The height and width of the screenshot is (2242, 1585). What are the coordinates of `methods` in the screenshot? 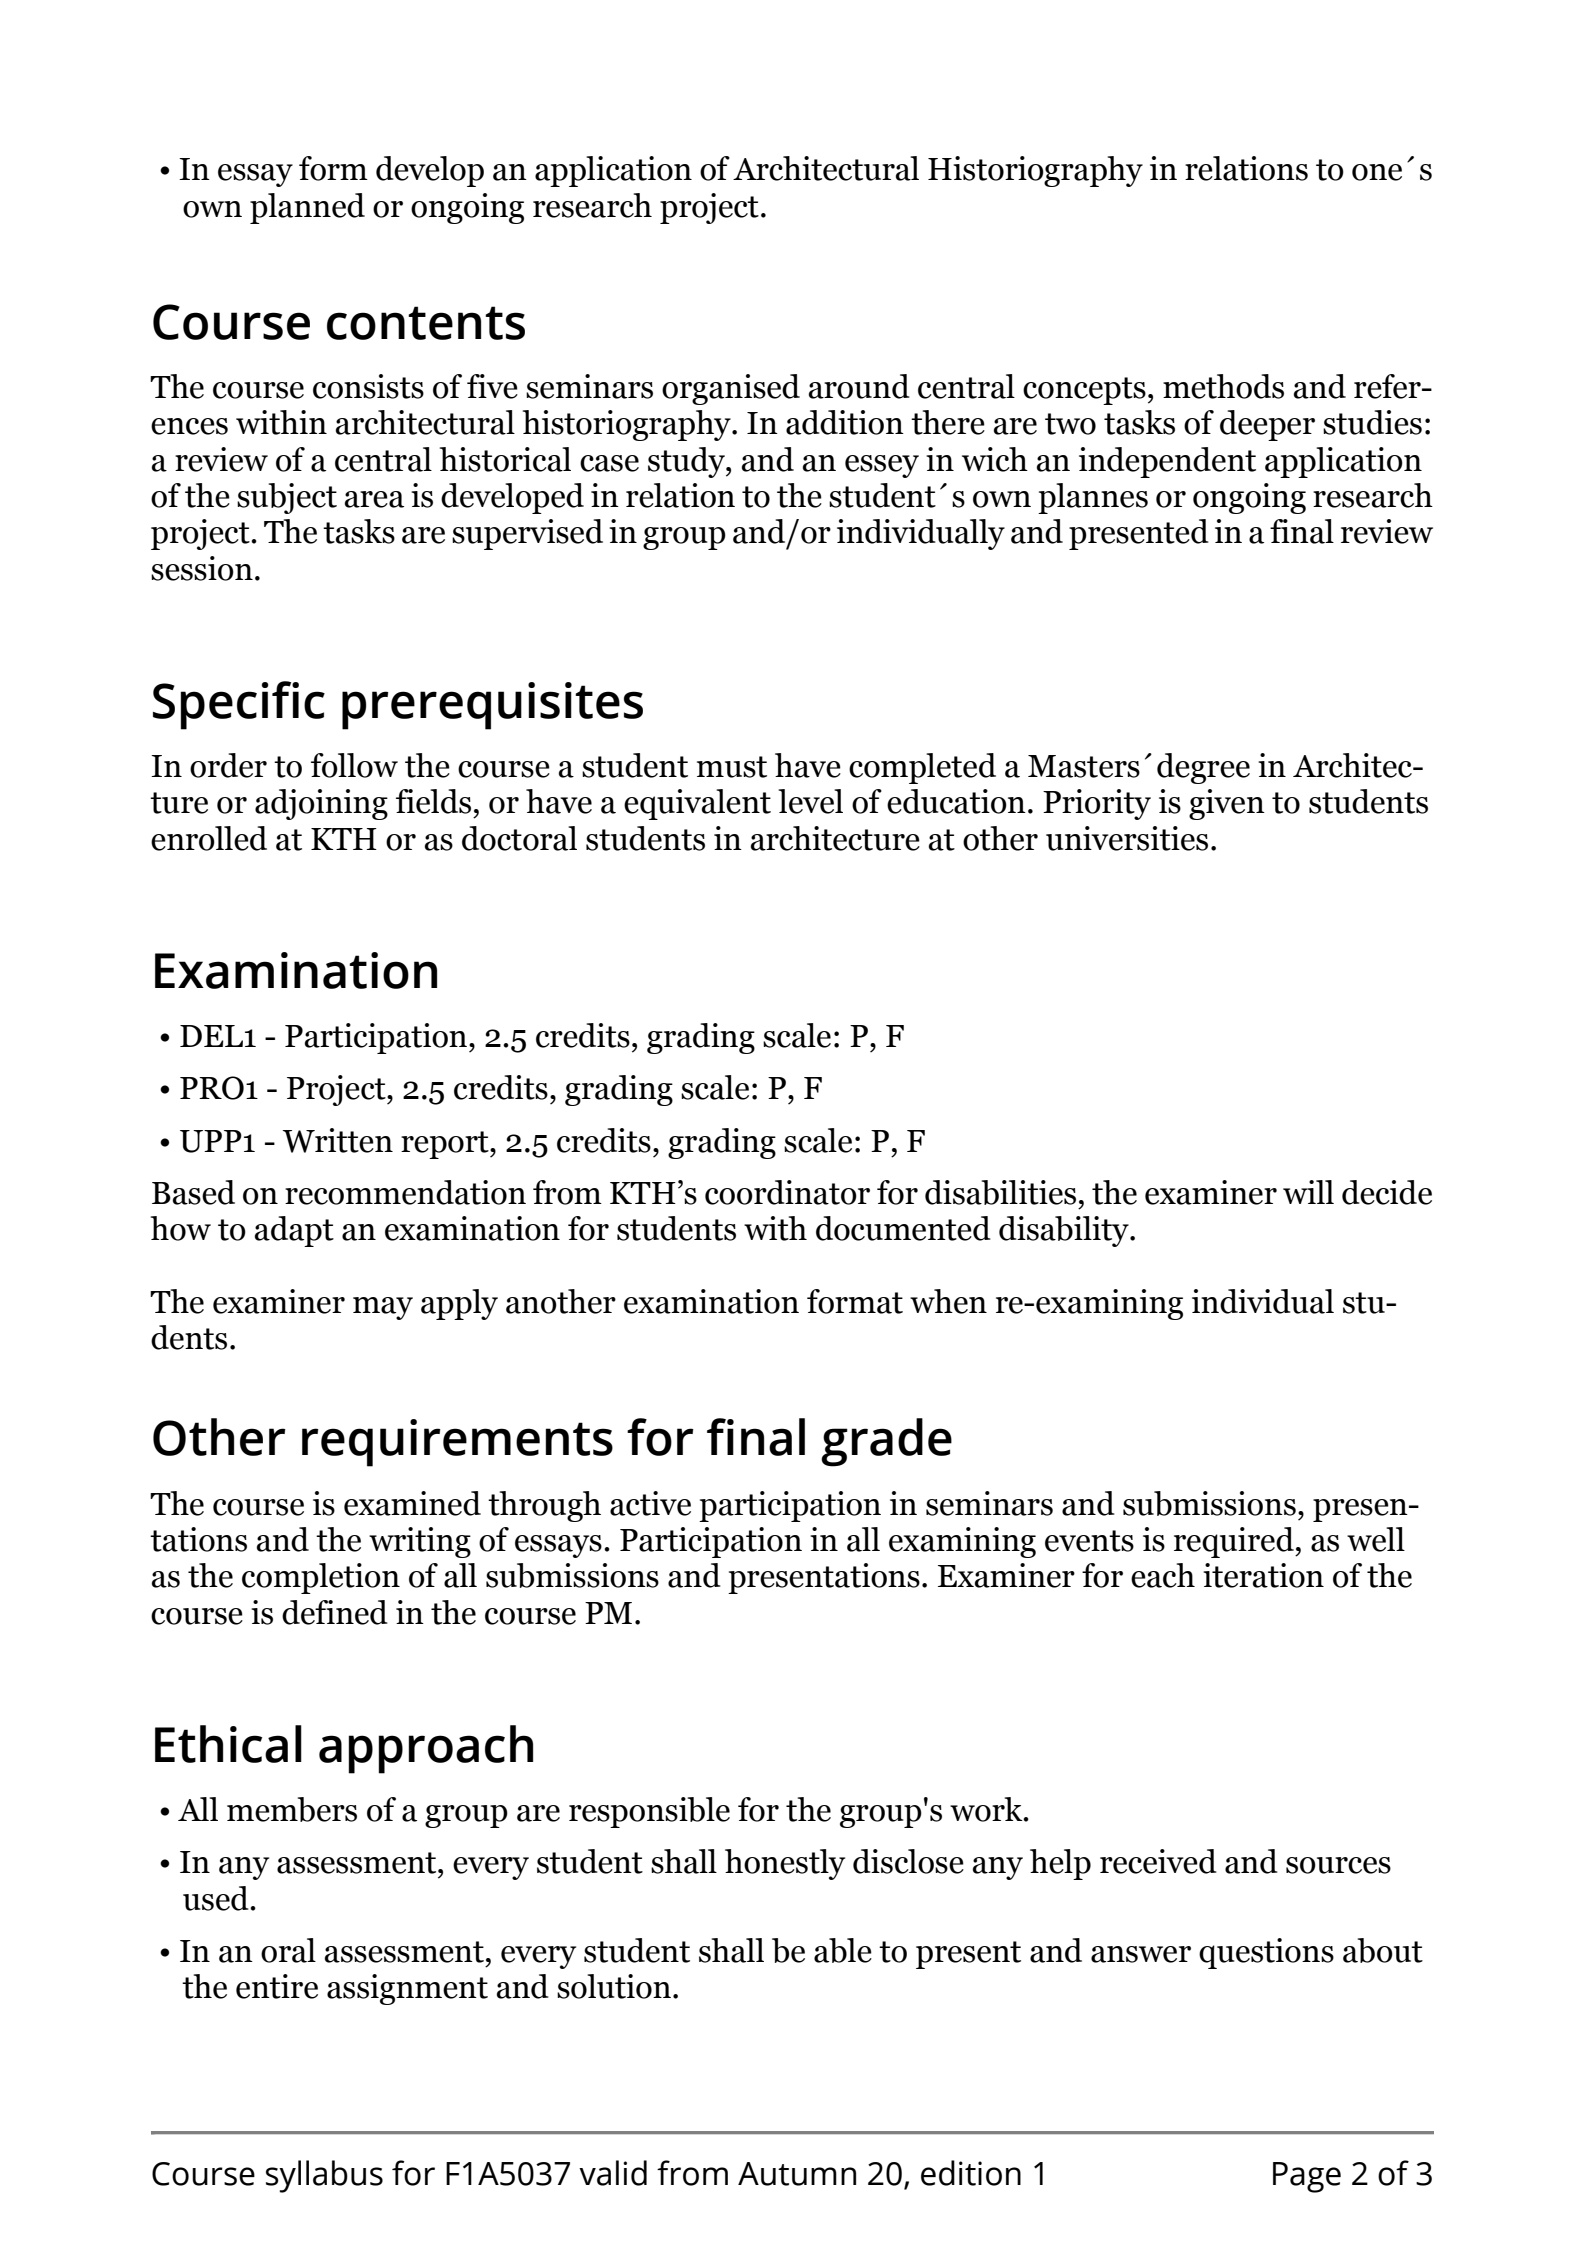 It's located at (1223, 386).
